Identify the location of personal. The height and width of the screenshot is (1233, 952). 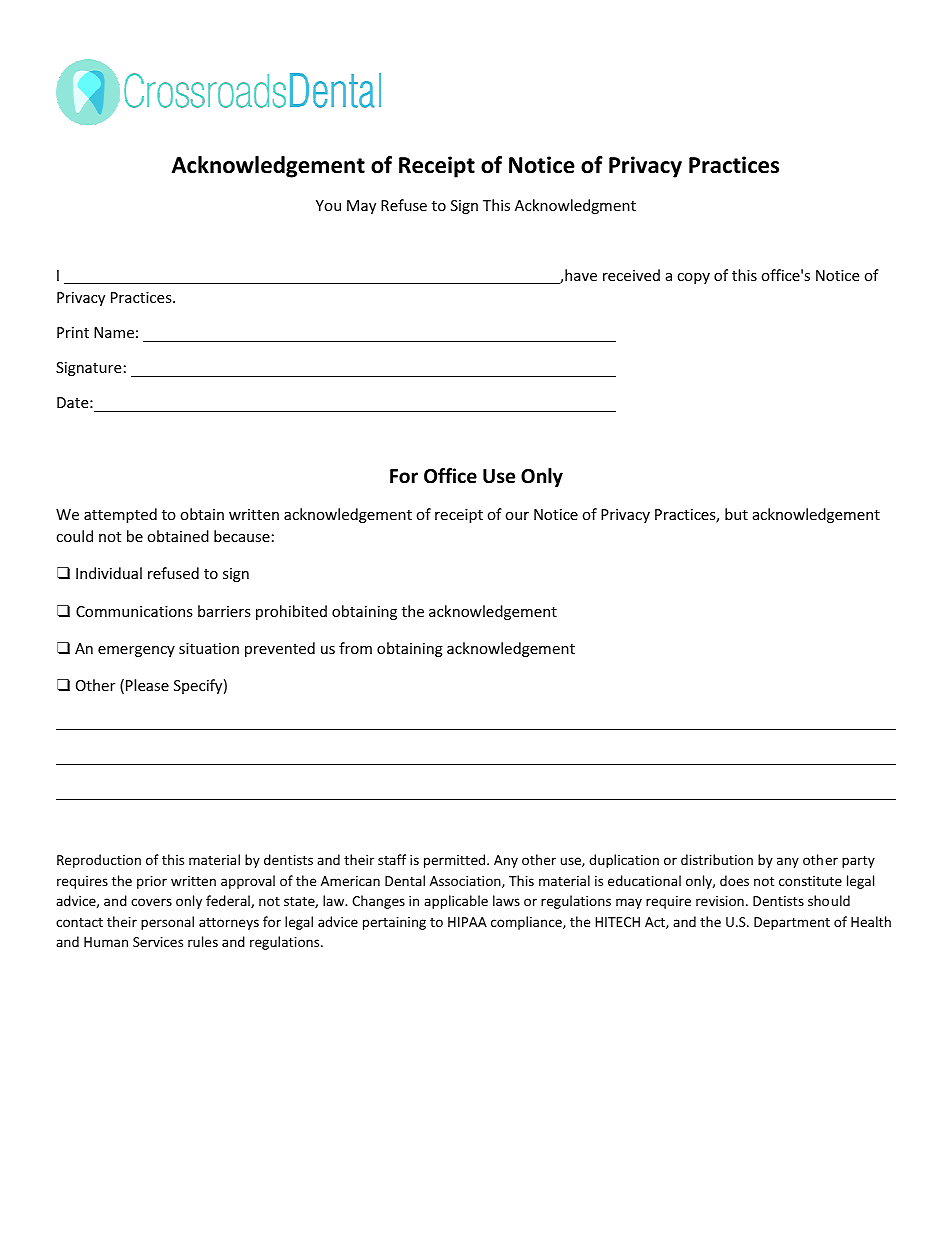
(167, 923).
